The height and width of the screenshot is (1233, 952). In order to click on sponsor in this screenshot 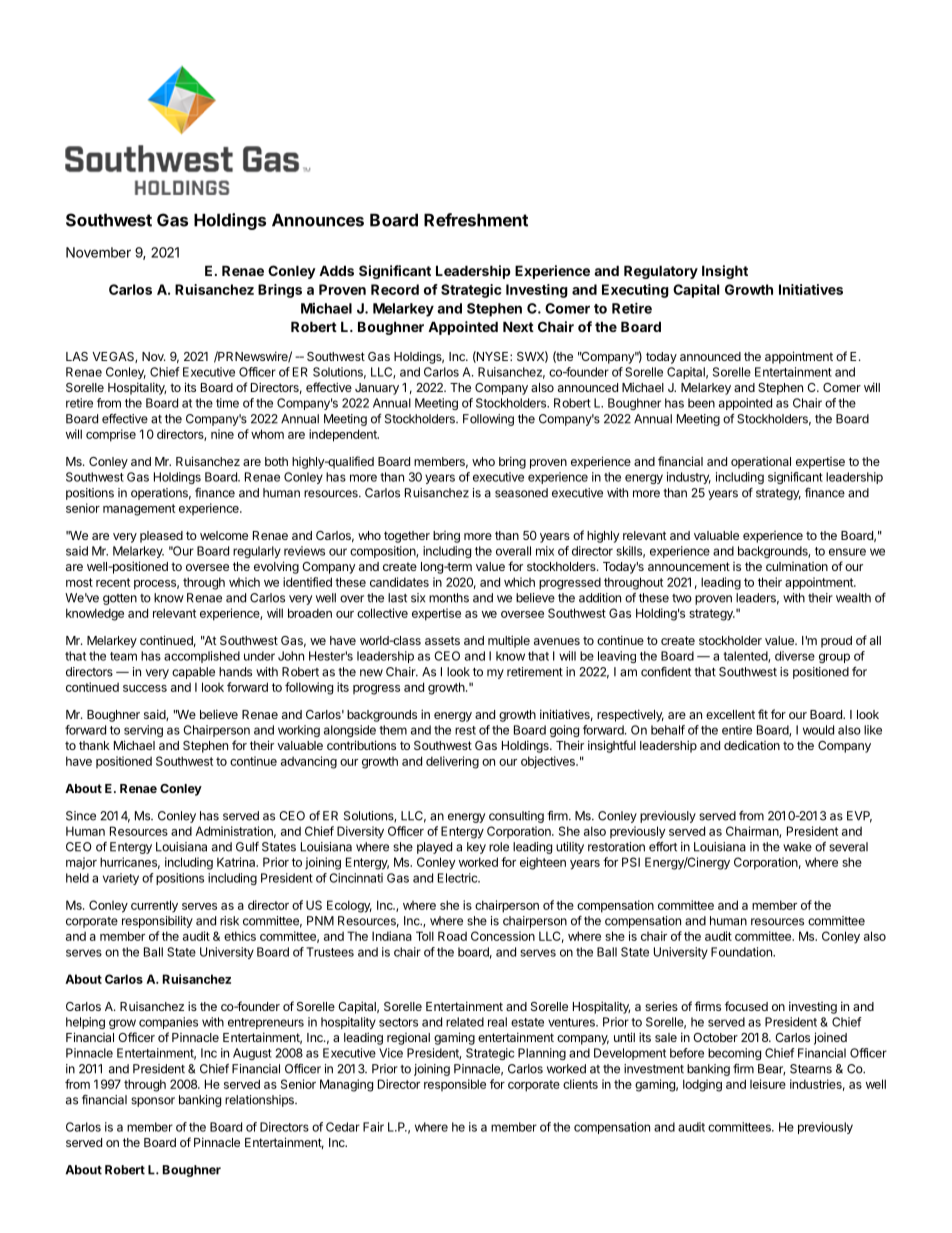, I will do `click(153, 1102)`.
